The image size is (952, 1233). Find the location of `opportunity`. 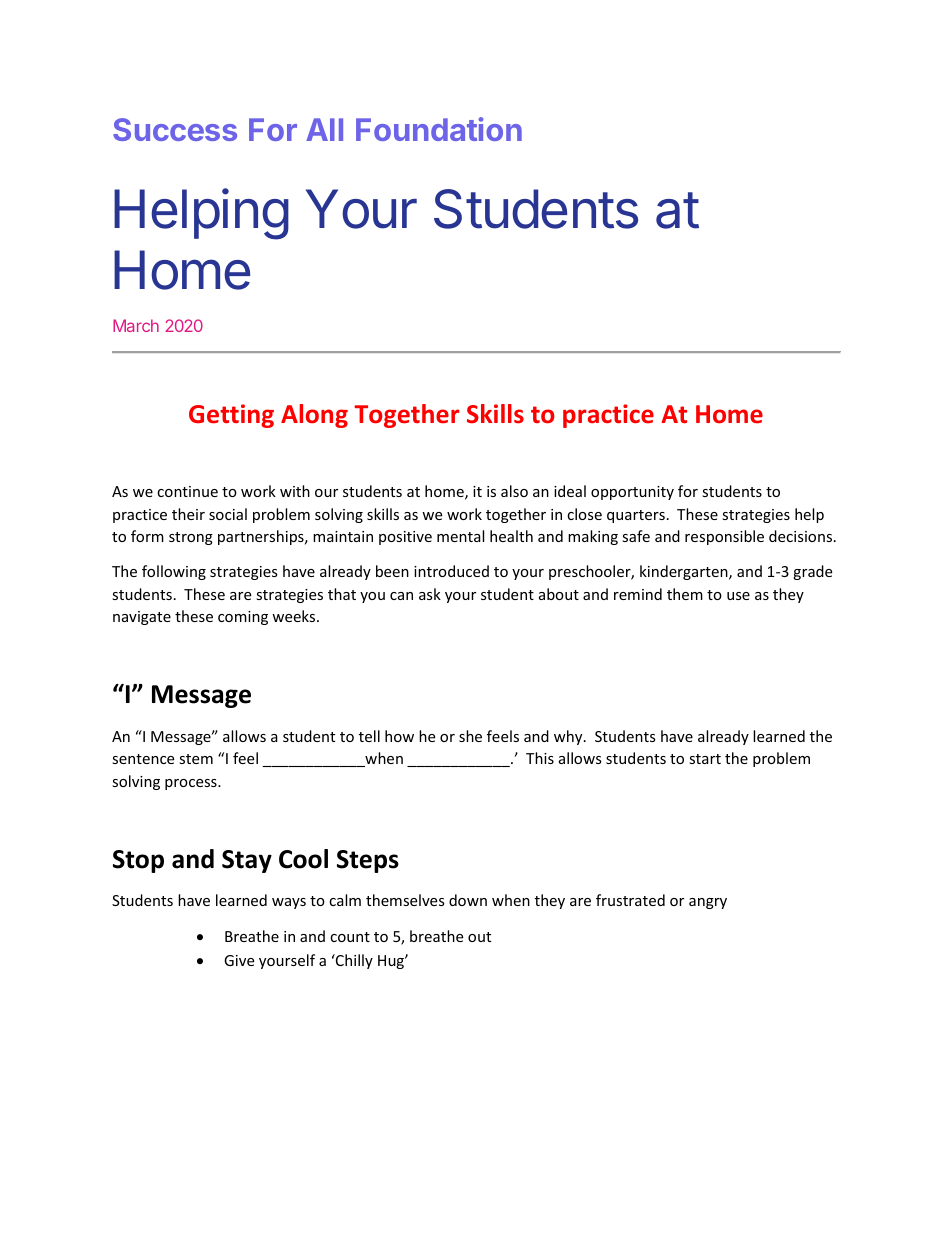

opportunity is located at coordinates (632, 493).
